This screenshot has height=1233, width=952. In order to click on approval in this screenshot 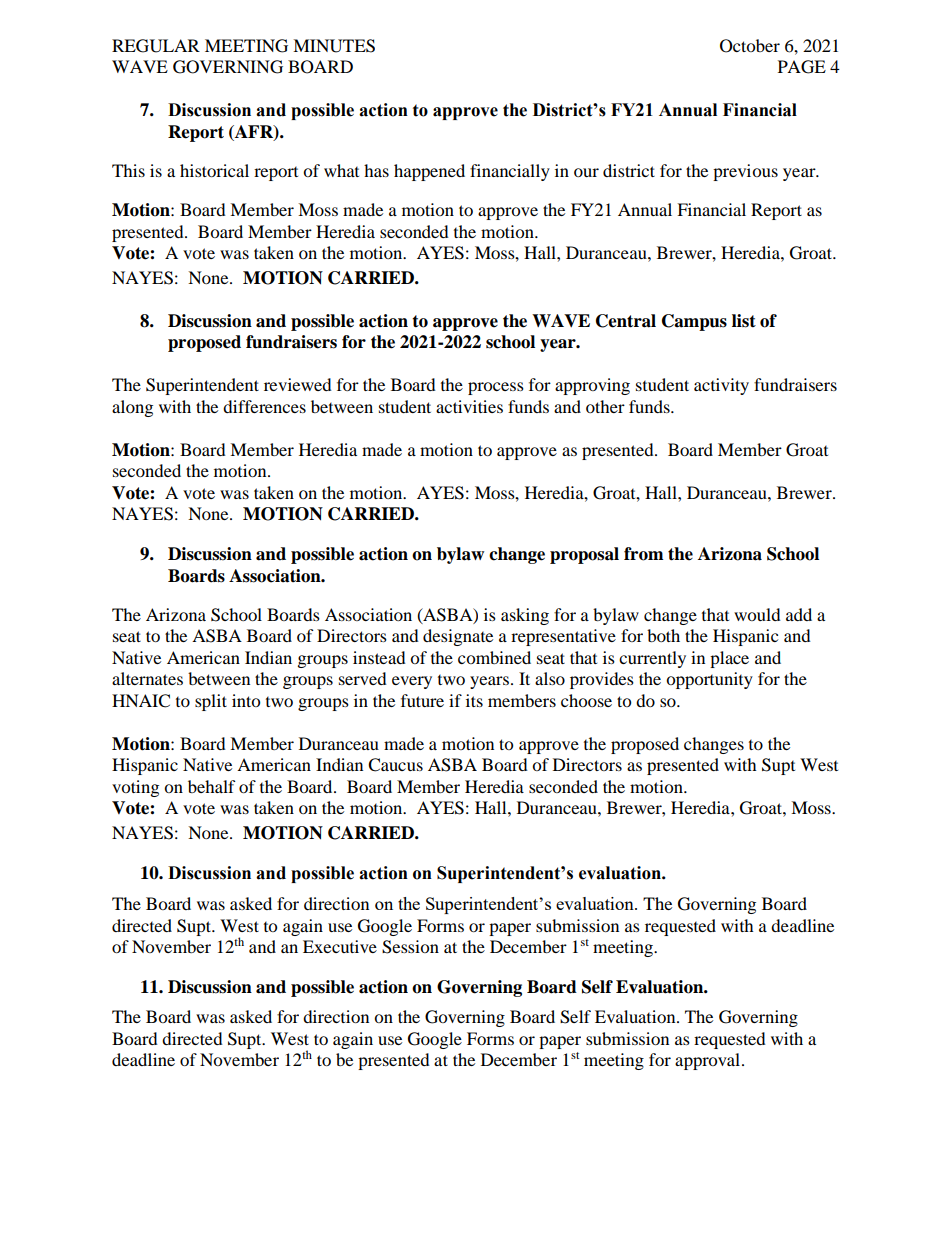, I will do `click(709, 1061)`.
